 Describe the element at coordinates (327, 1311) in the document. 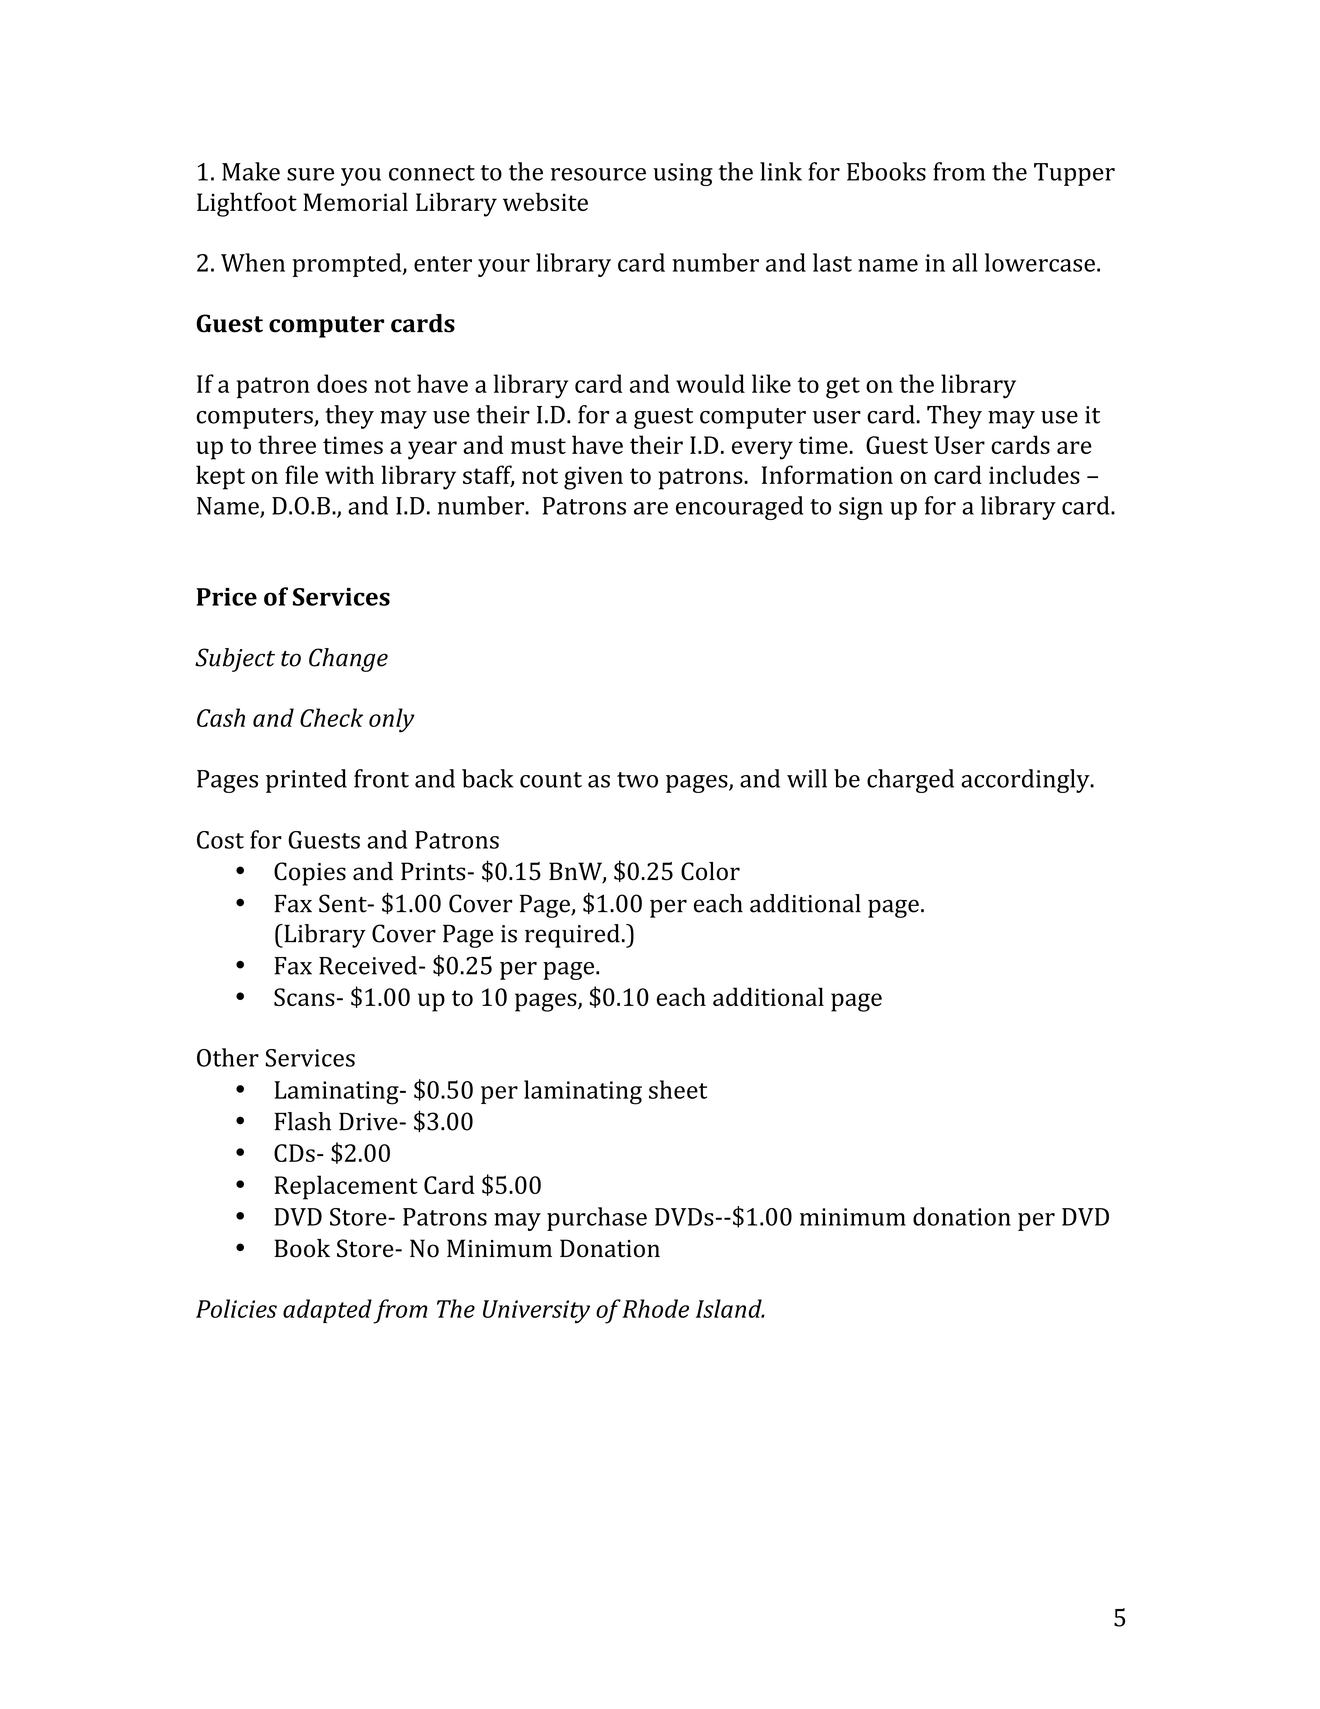

I see `adapted` at that location.
